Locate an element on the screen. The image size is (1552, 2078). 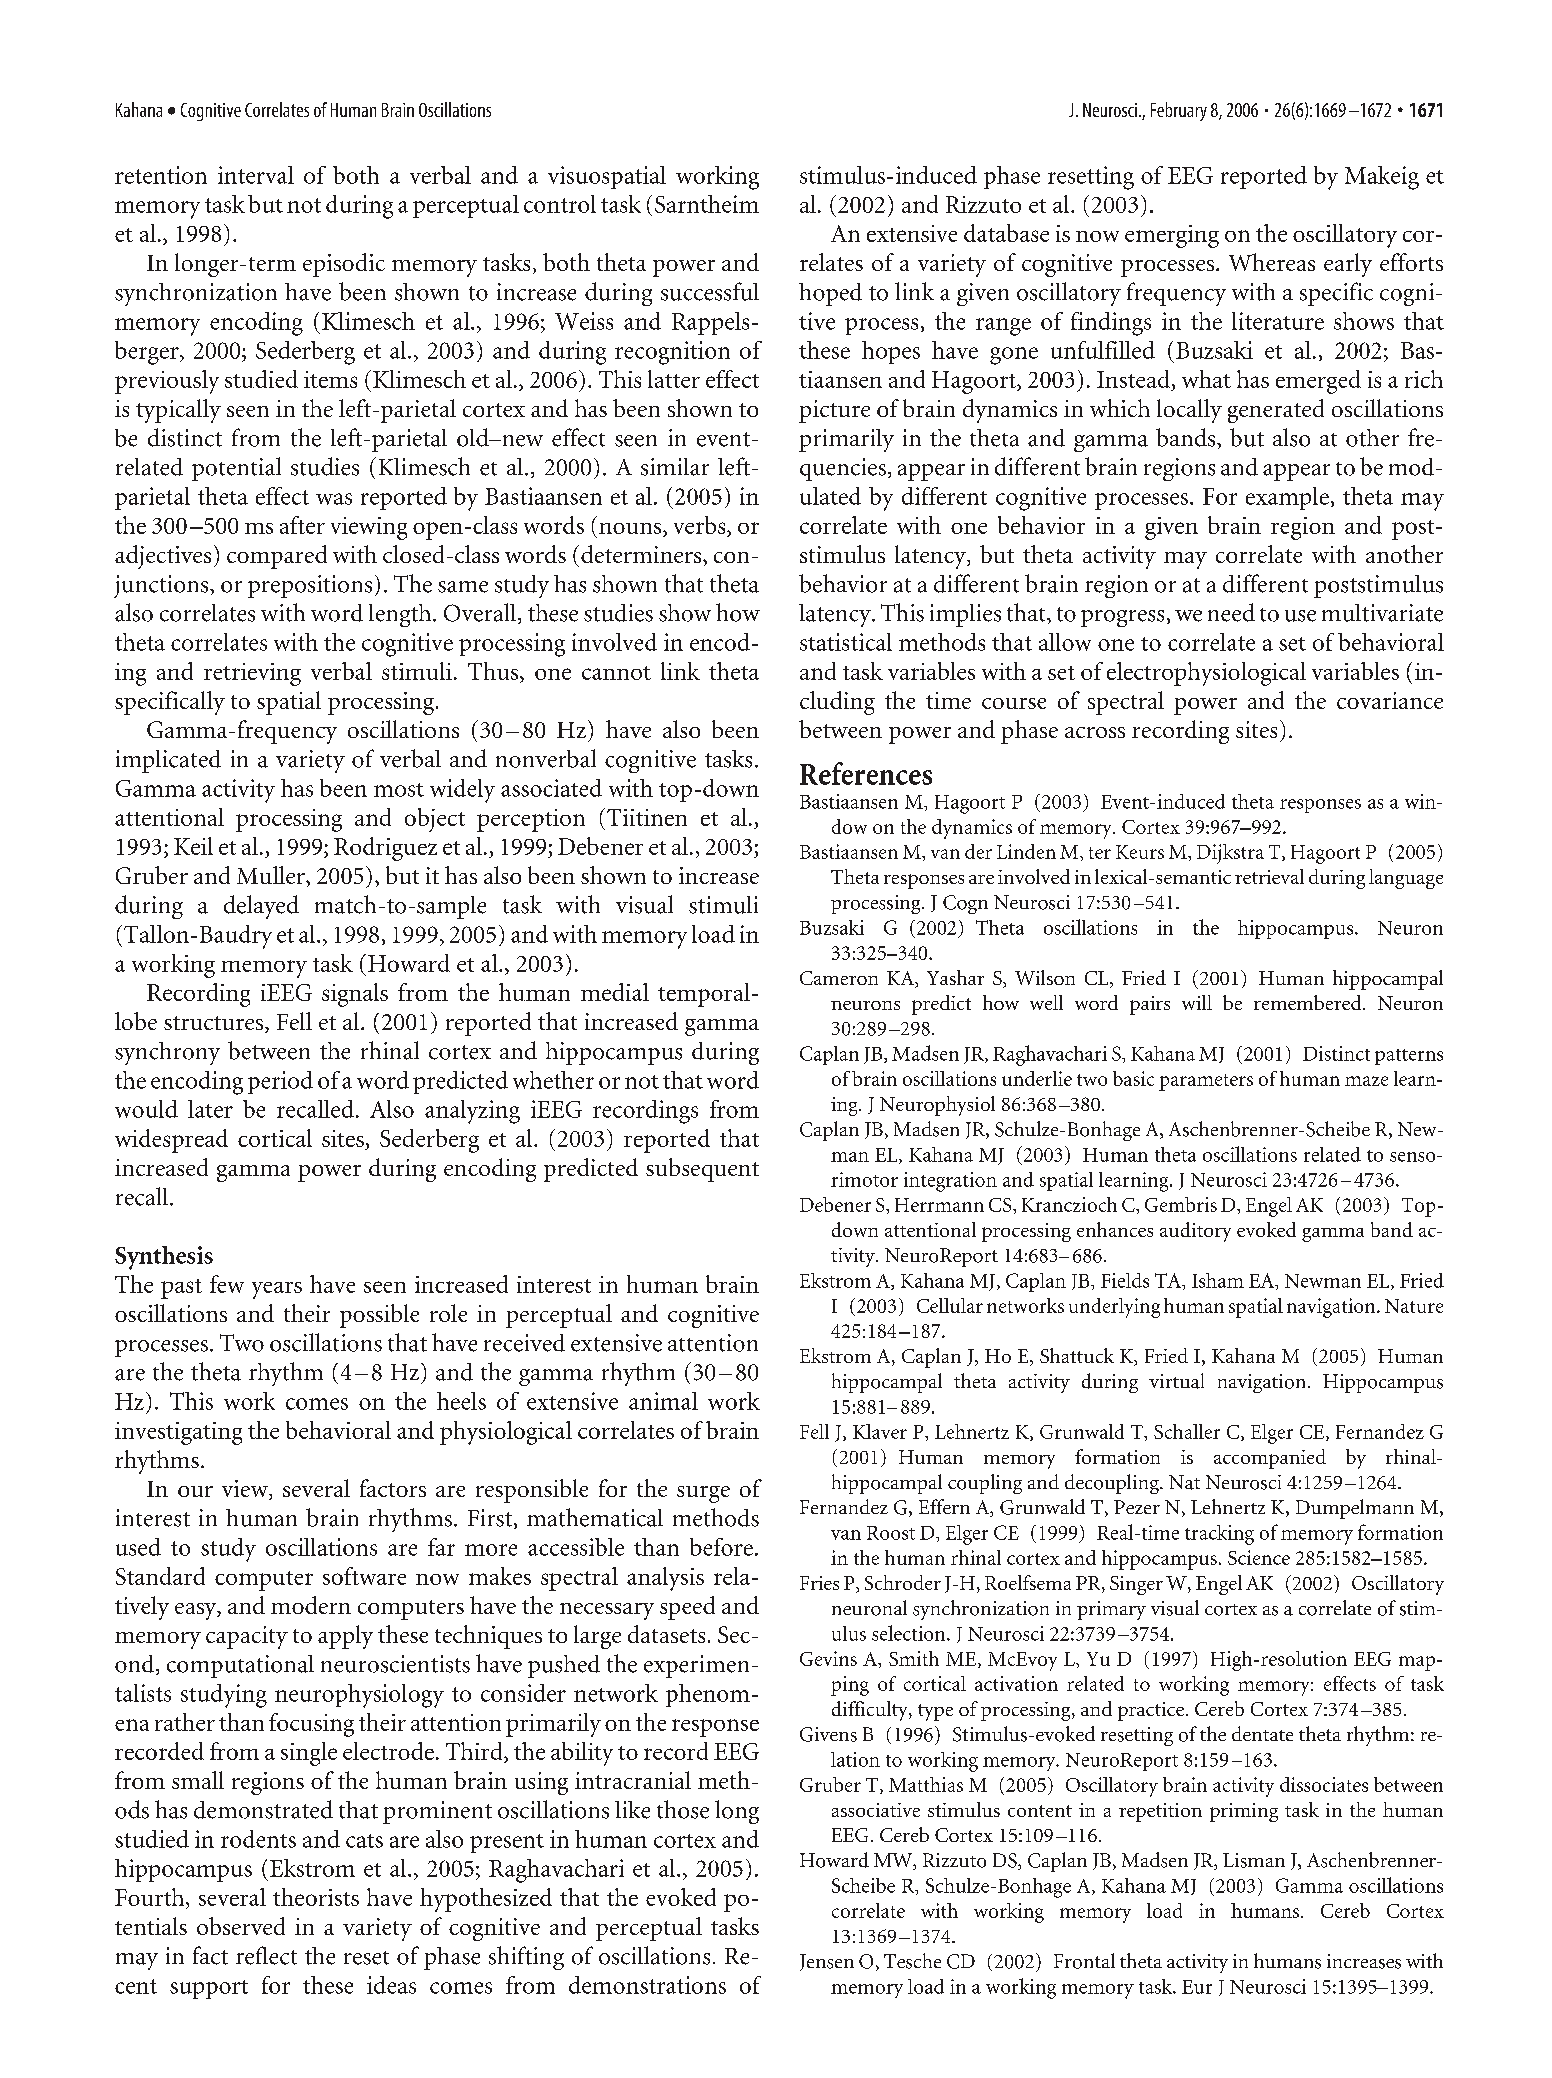
hoped is located at coordinates (830, 294).
